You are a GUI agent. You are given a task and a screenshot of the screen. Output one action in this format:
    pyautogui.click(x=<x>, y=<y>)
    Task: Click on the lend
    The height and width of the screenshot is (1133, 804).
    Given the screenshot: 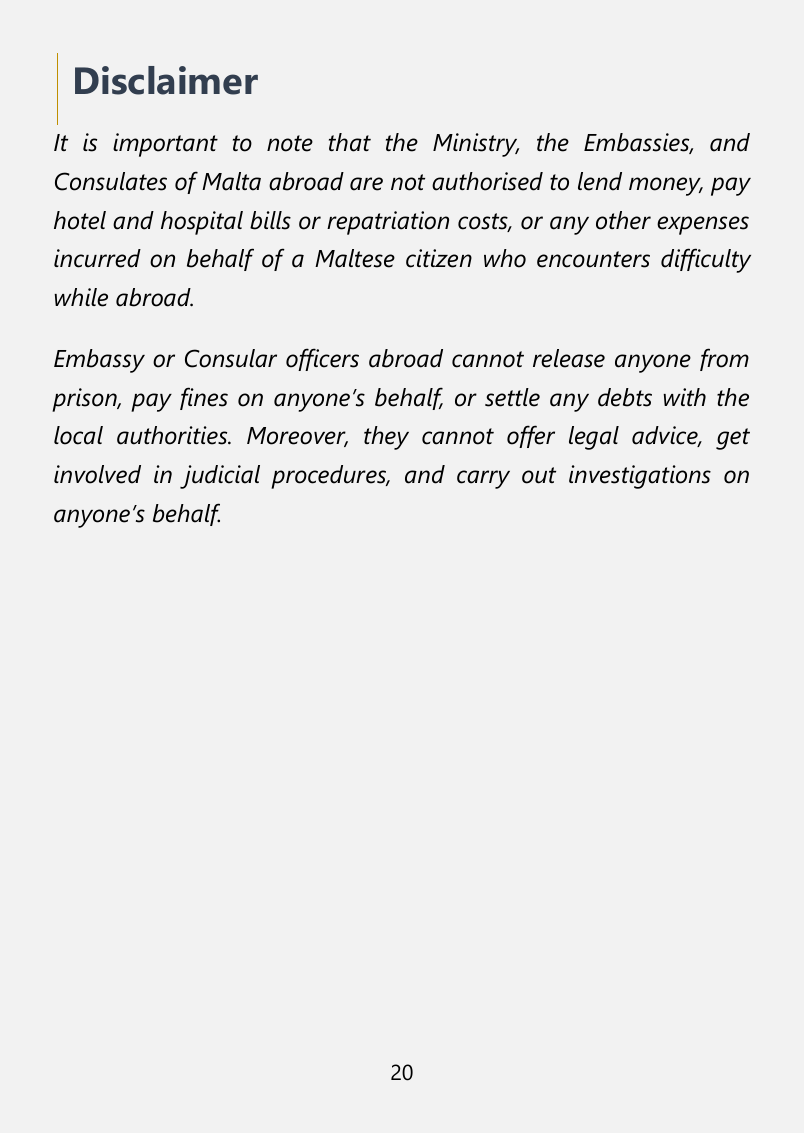 What is the action you would take?
    pyautogui.click(x=600, y=181)
